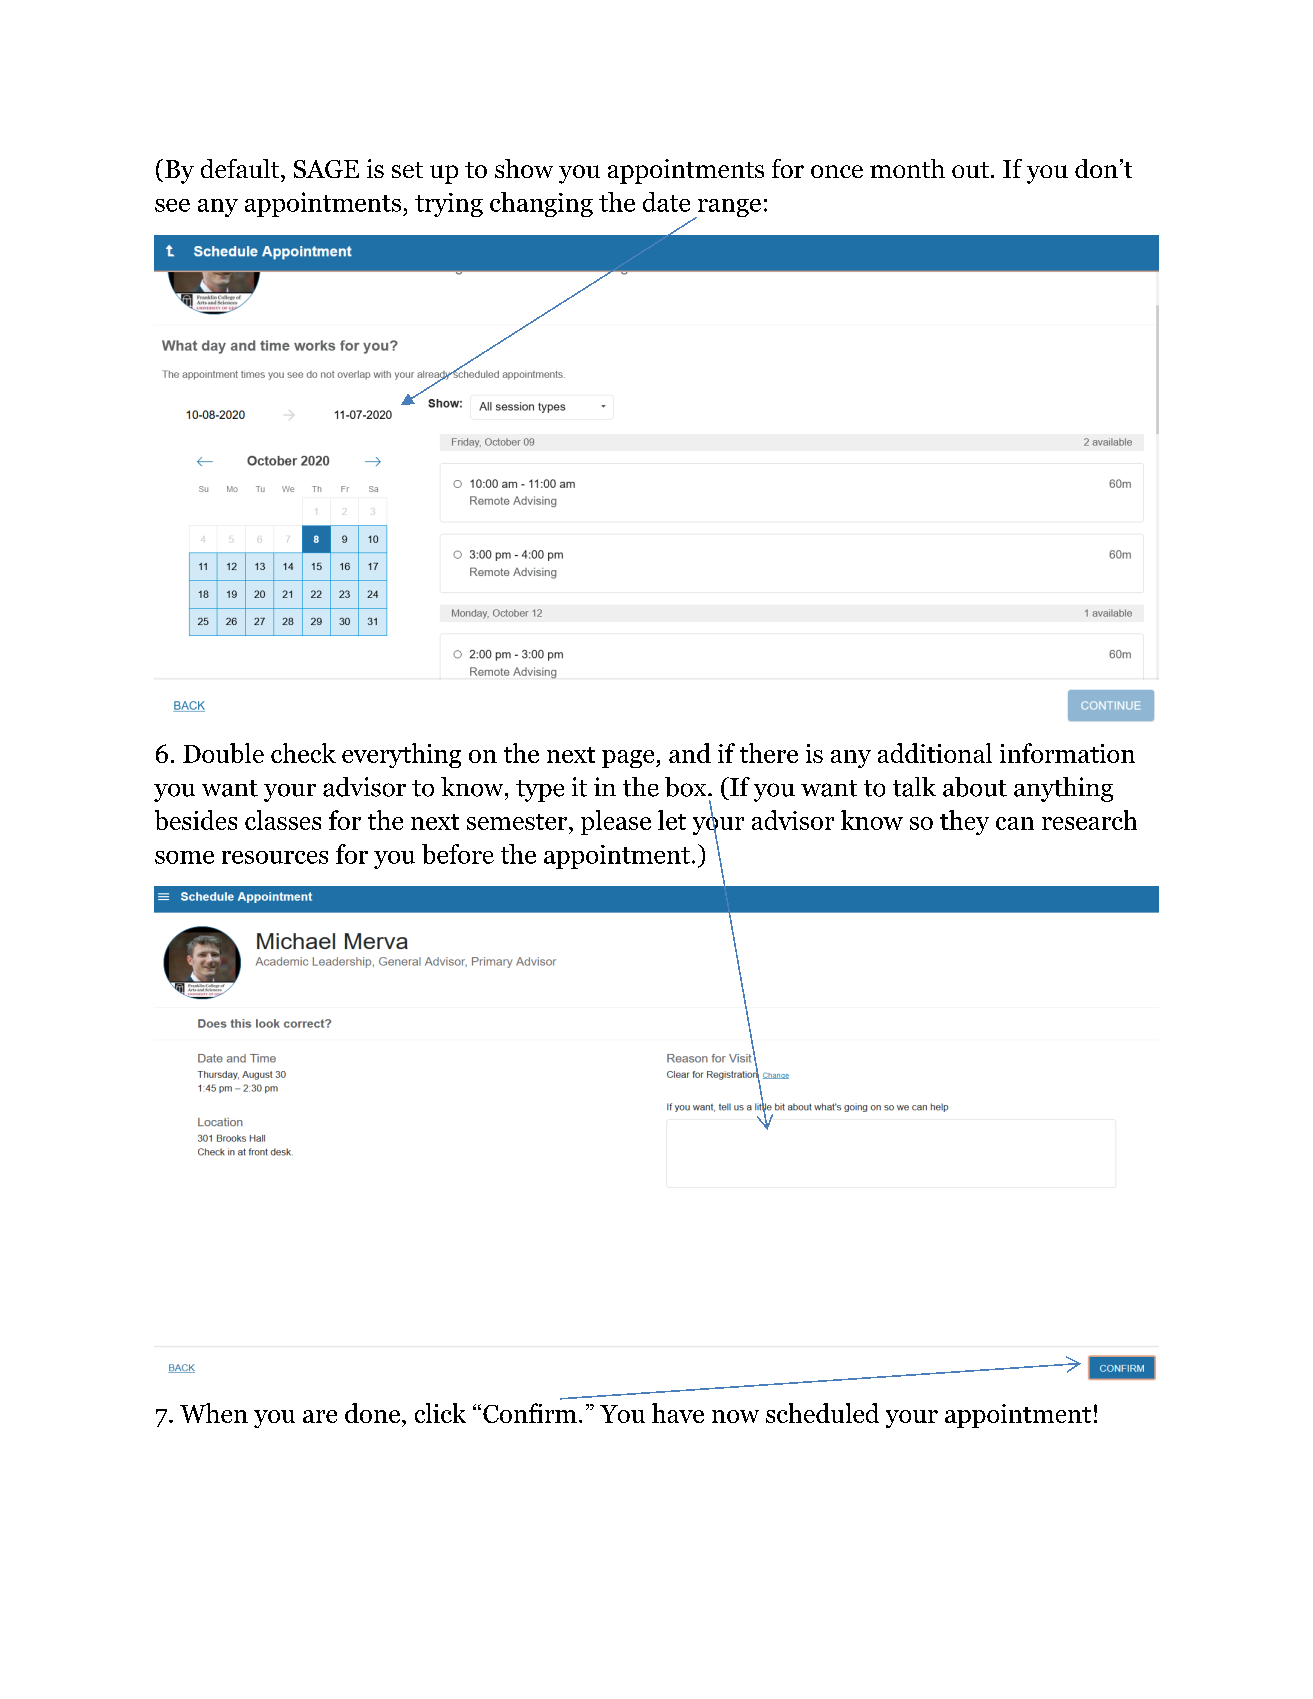 The height and width of the document is (1699, 1313). I want to click on check, so click(303, 753).
